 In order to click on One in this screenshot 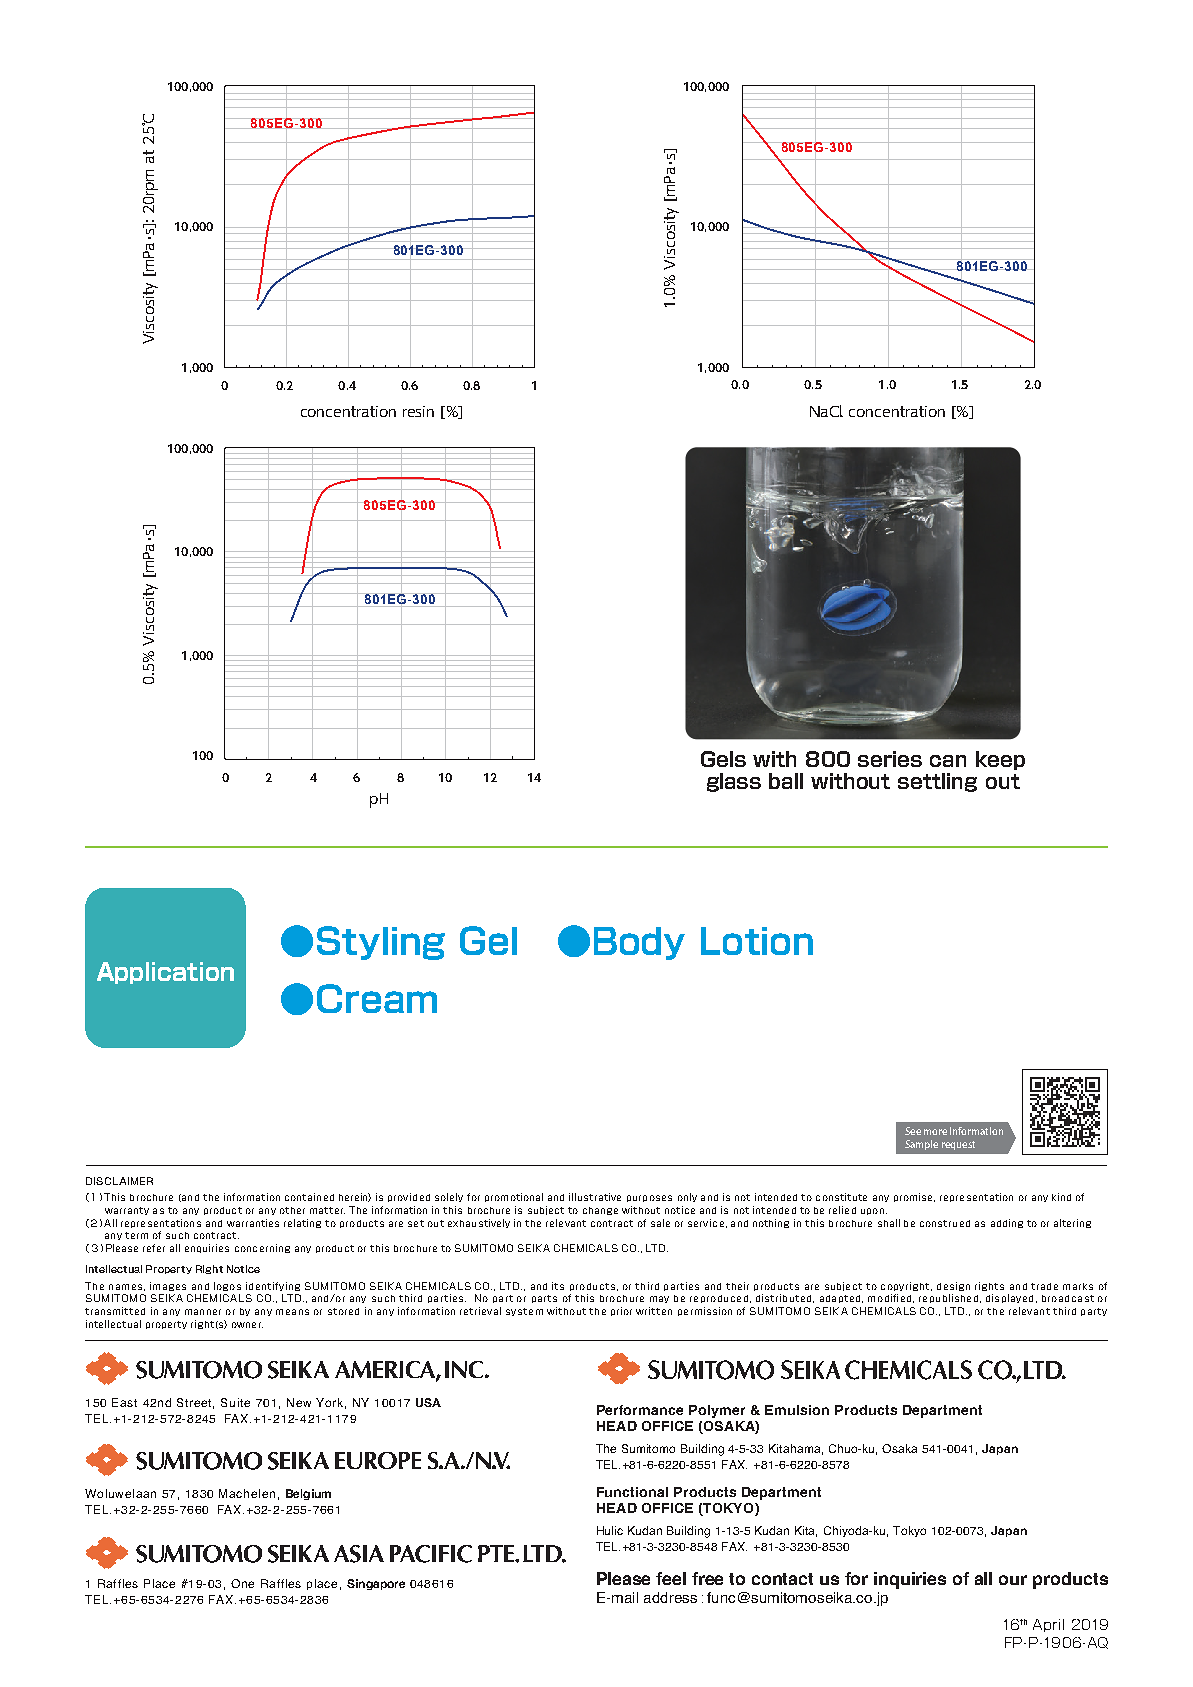, I will do `click(242, 1583)`.
